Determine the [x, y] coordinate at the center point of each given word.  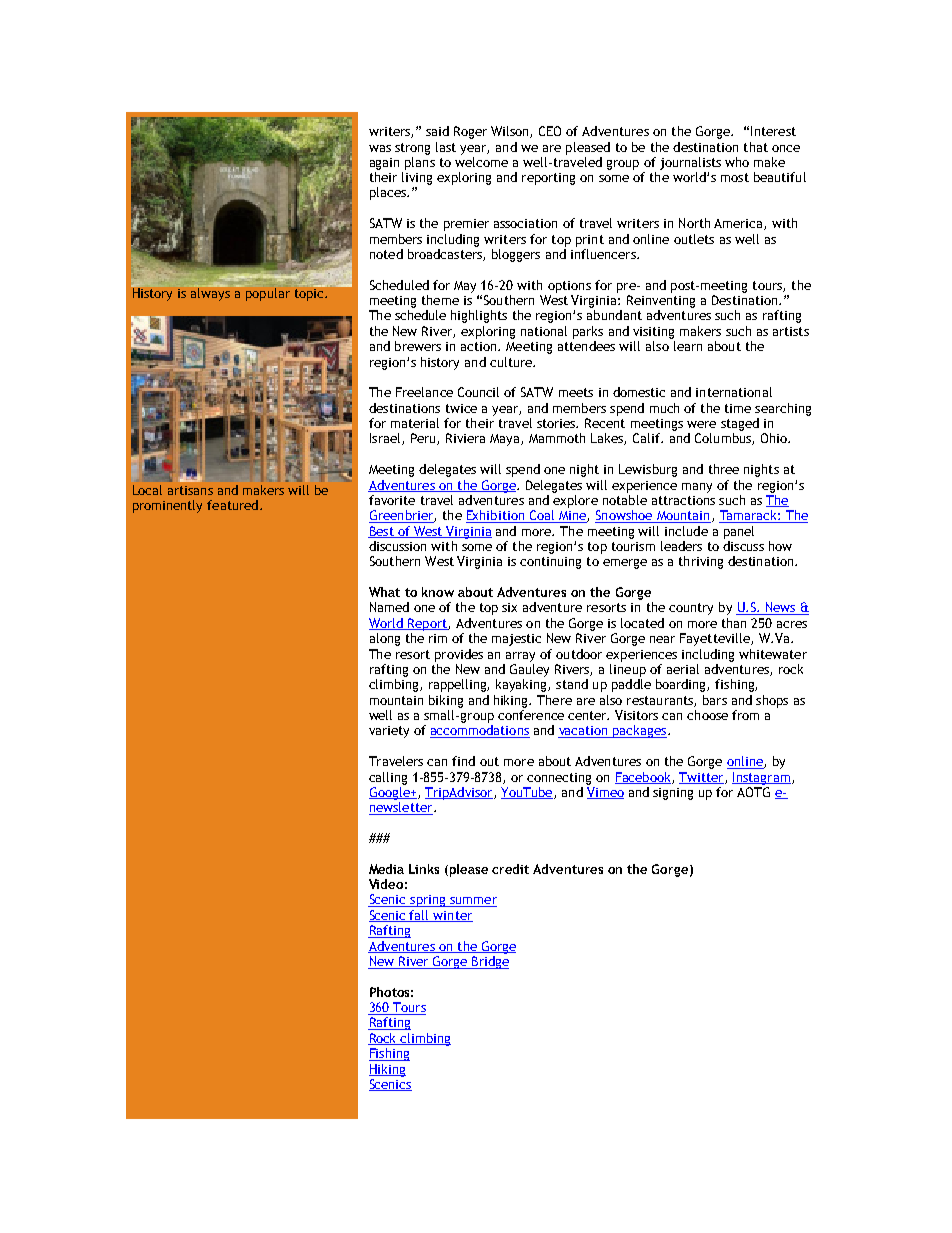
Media [386, 869]
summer [472, 902]
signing [673, 794]
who [737, 162]
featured [232, 505]
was [380, 148]
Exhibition [496, 516]
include [686, 531]
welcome [481, 162]
